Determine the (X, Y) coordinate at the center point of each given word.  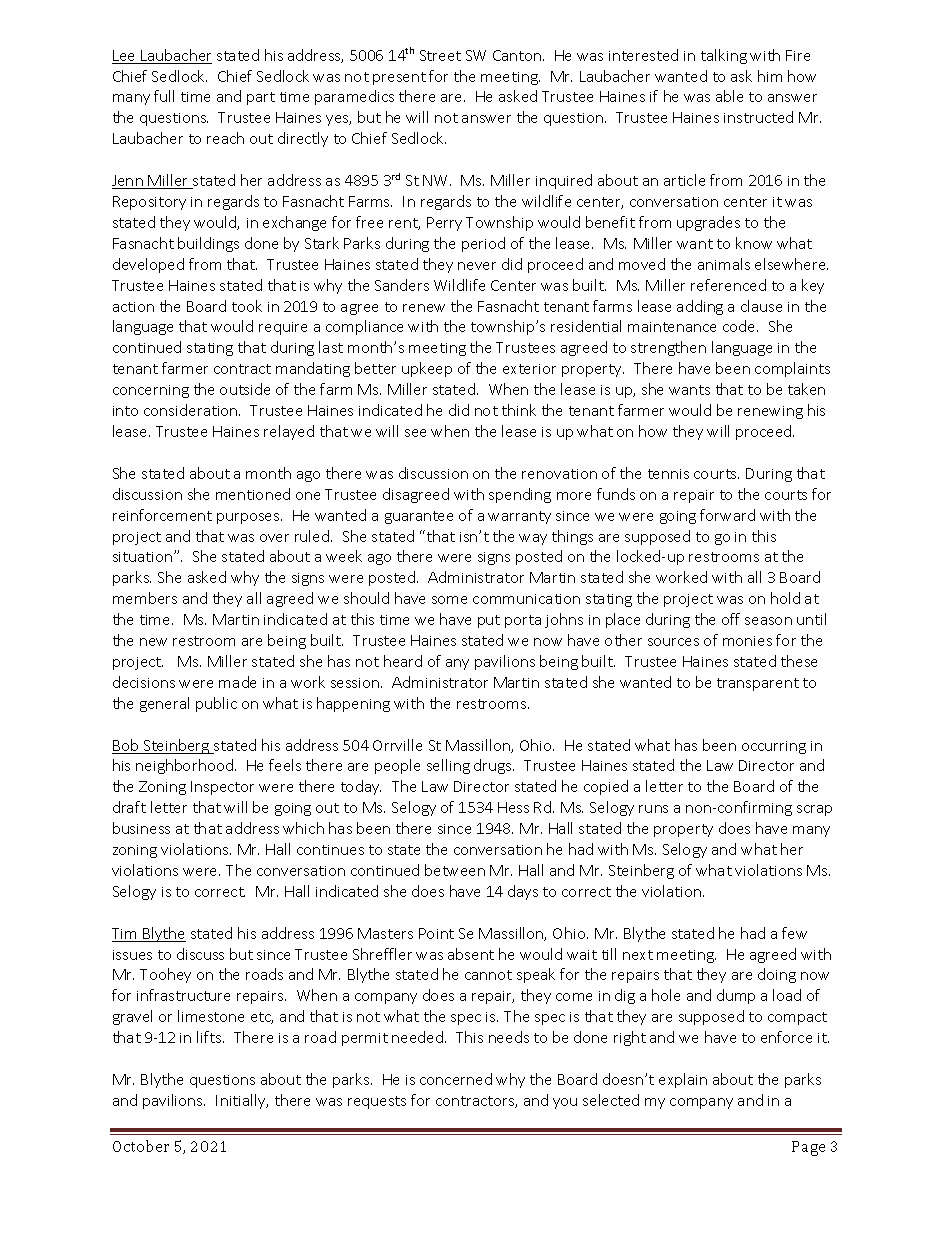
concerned (456, 1079)
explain (683, 1080)
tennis (668, 474)
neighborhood (184, 766)
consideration (192, 410)
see (415, 433)
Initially (242, 1101)
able (729, 96)
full (164, 96)
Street (440, 55)
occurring (774, 747)
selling (448, 766)
